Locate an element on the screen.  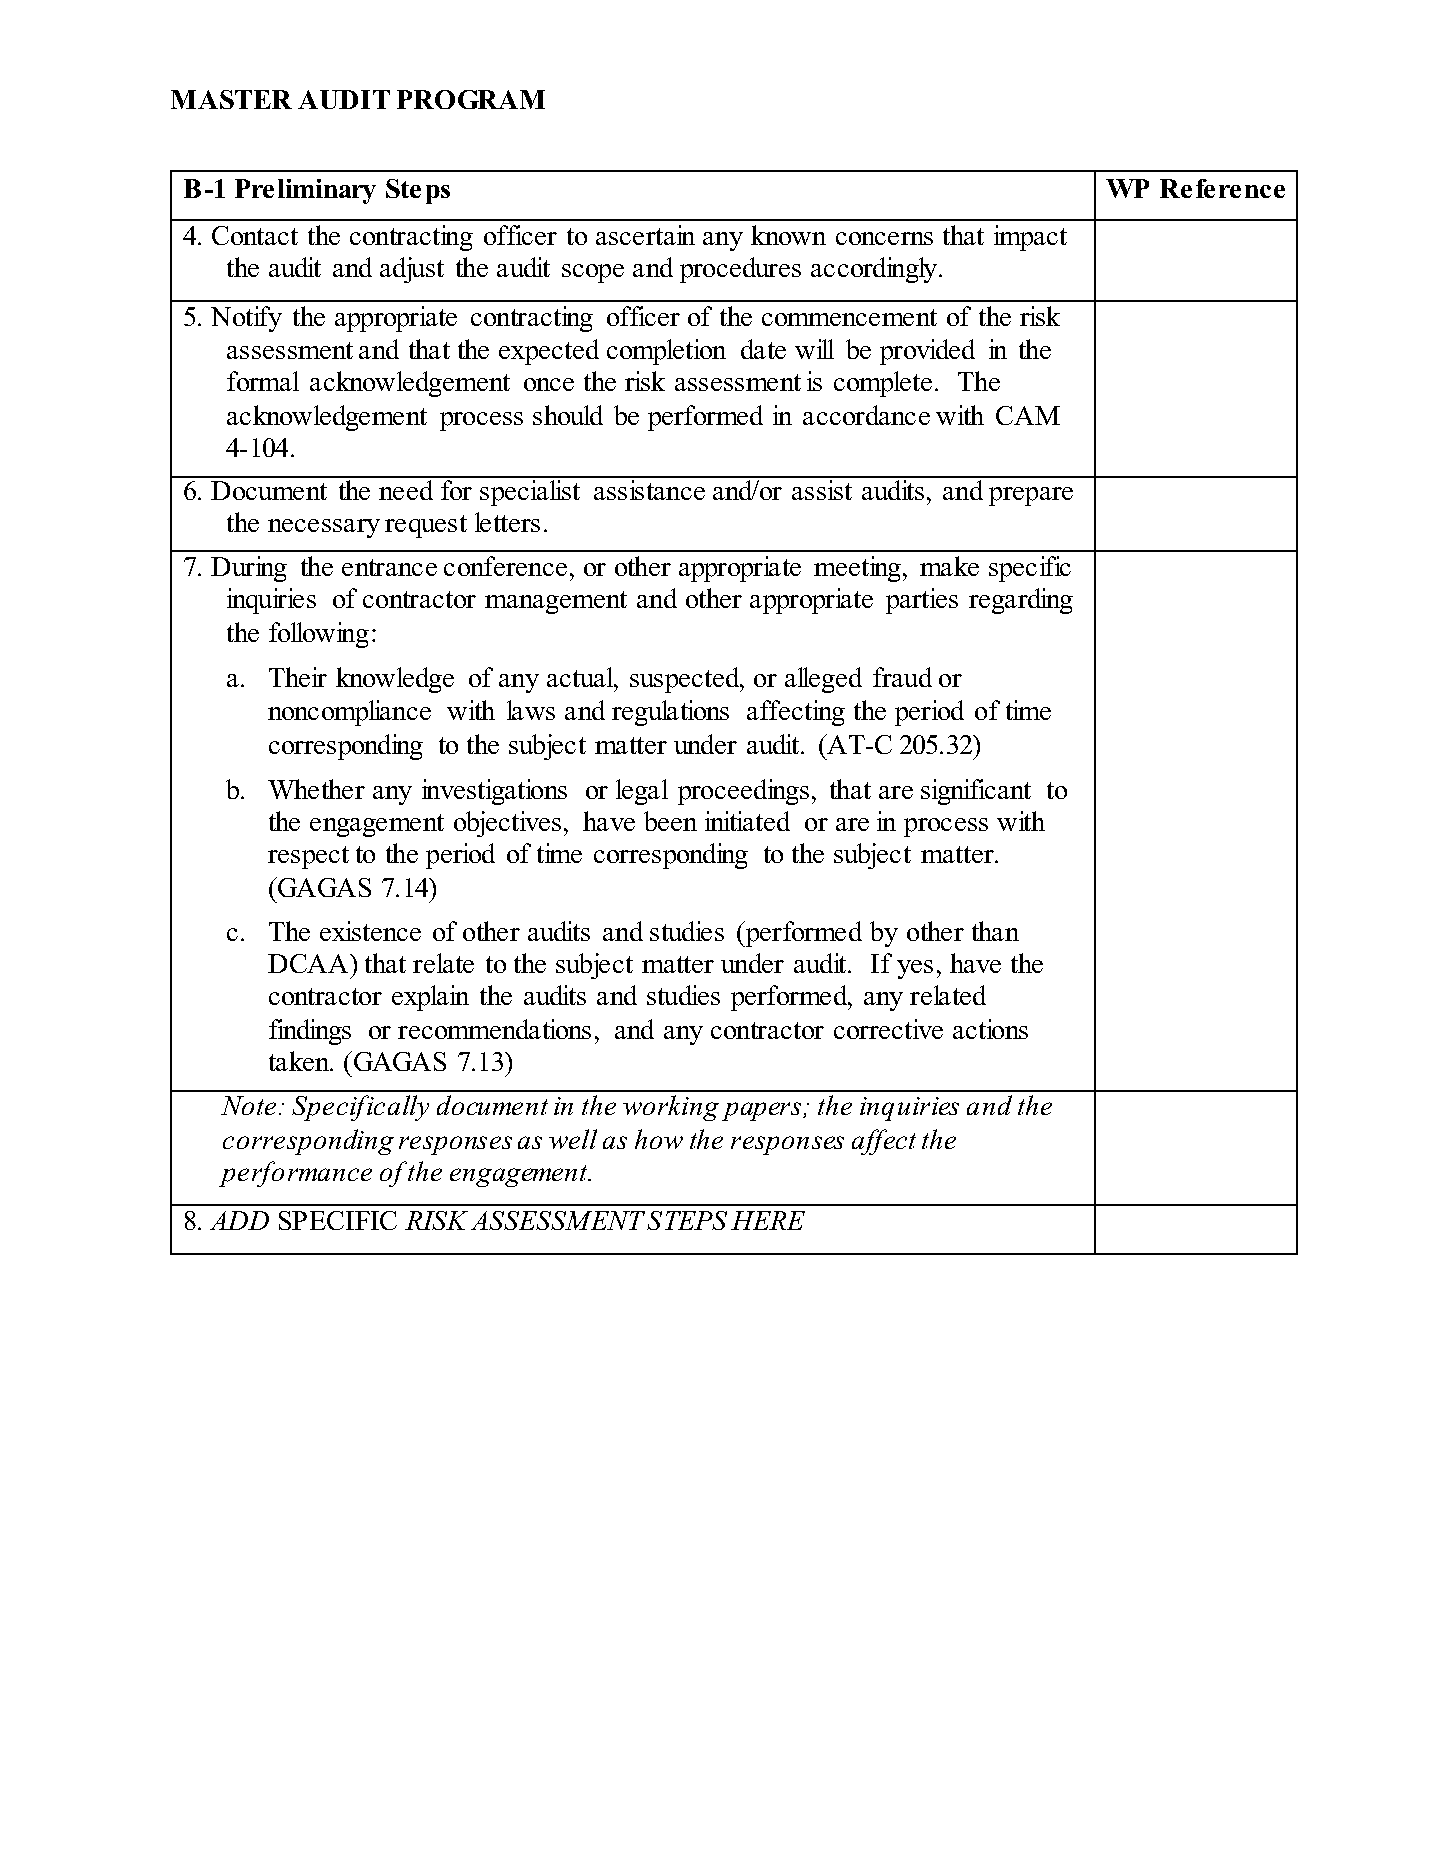
regarding is located at coordinates (1021, 601).
